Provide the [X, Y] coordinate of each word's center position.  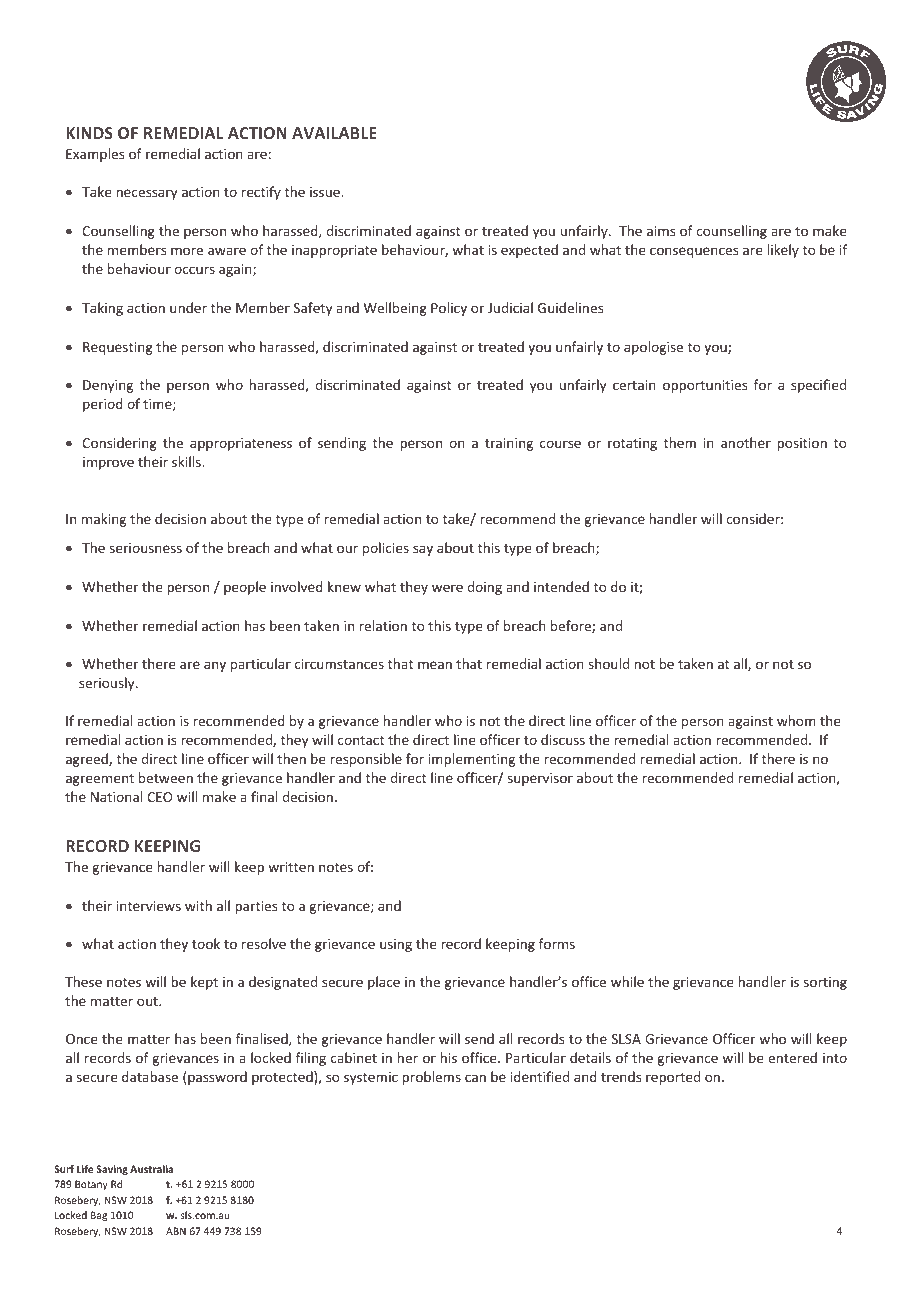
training [509, 444]
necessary [146, 194]
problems [431, 1078]
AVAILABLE [334, 133]
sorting [825, 983]
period [103, 405]
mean [435, 665]
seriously [108, 684]
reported [673, 1078]
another [746, 442]
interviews [149, 906]
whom [796, 720]
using [396, 945]
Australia [151, 1169]
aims [661, 231]
